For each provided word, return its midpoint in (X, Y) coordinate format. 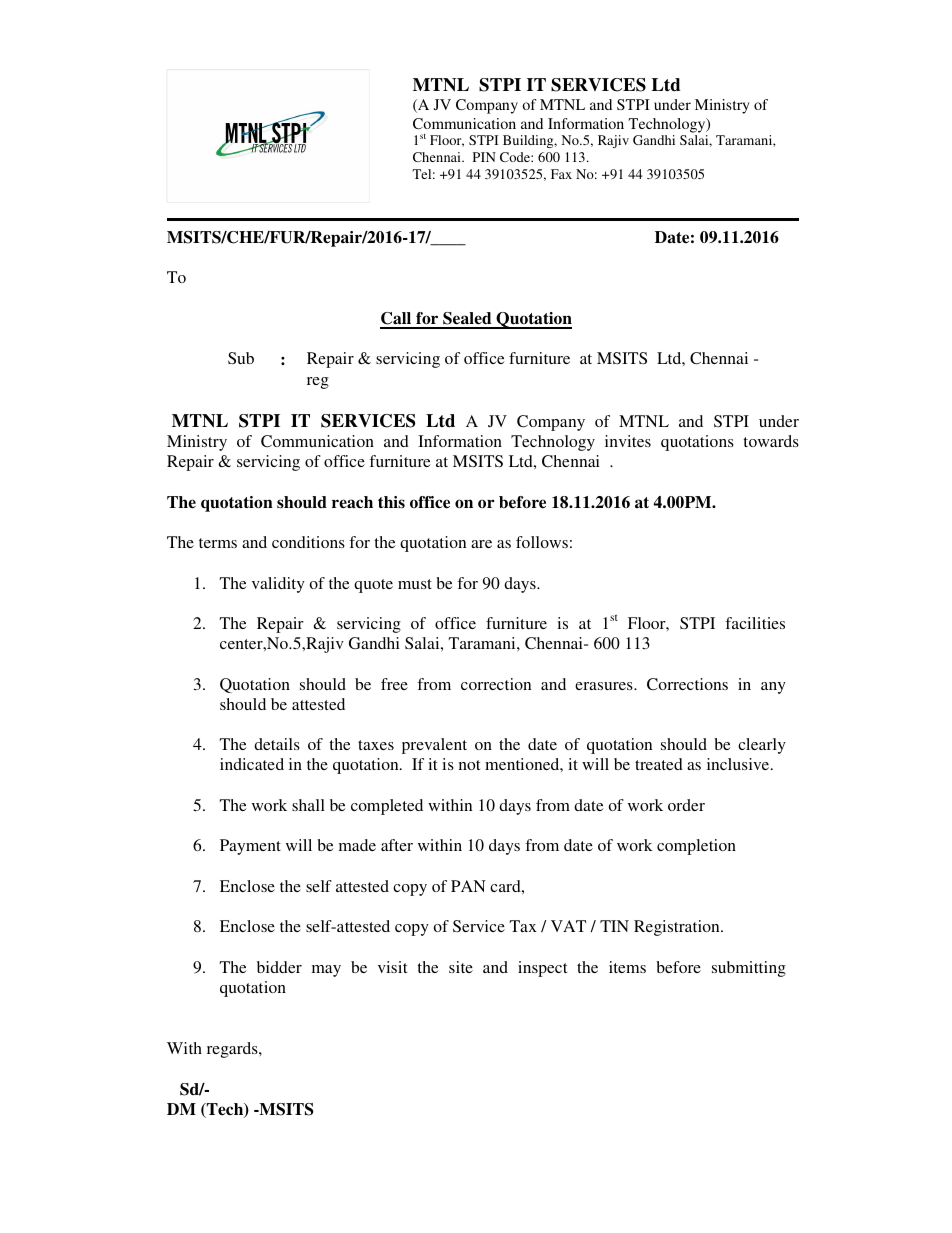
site (461, 967)
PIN (484, 157)
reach (352, 502)
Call (397, 320)
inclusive (739, 764)
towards (771, 441)
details (277, 744)
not (469, 765)
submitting (749, 969)
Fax (561, 174)
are (481, 544)
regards (233, 1050)
